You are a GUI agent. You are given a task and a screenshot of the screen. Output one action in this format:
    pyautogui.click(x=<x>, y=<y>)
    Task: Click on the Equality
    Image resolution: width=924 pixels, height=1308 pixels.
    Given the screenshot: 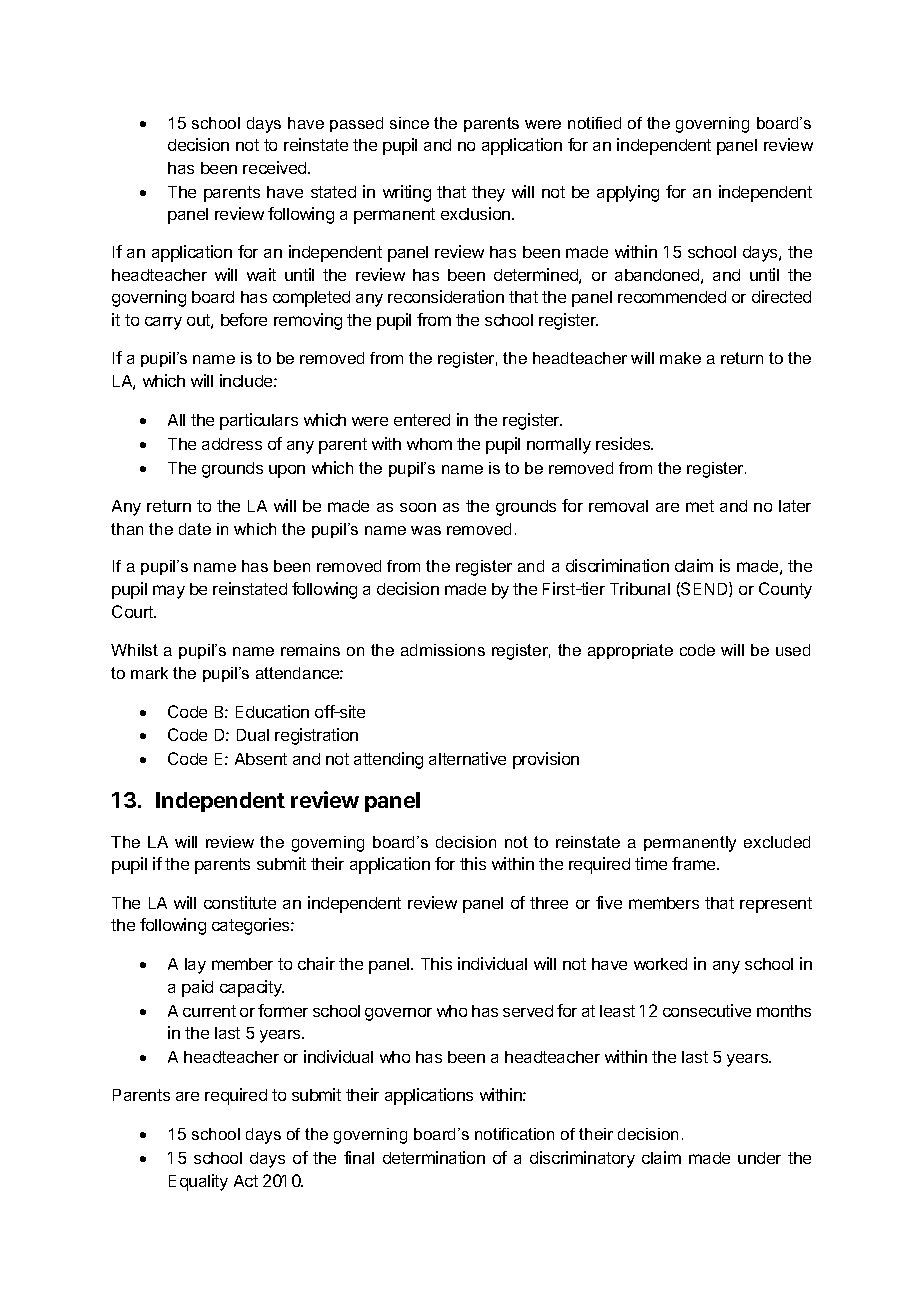 What is the action you would take?
    pyautogui.click(x=198, y=1182)
